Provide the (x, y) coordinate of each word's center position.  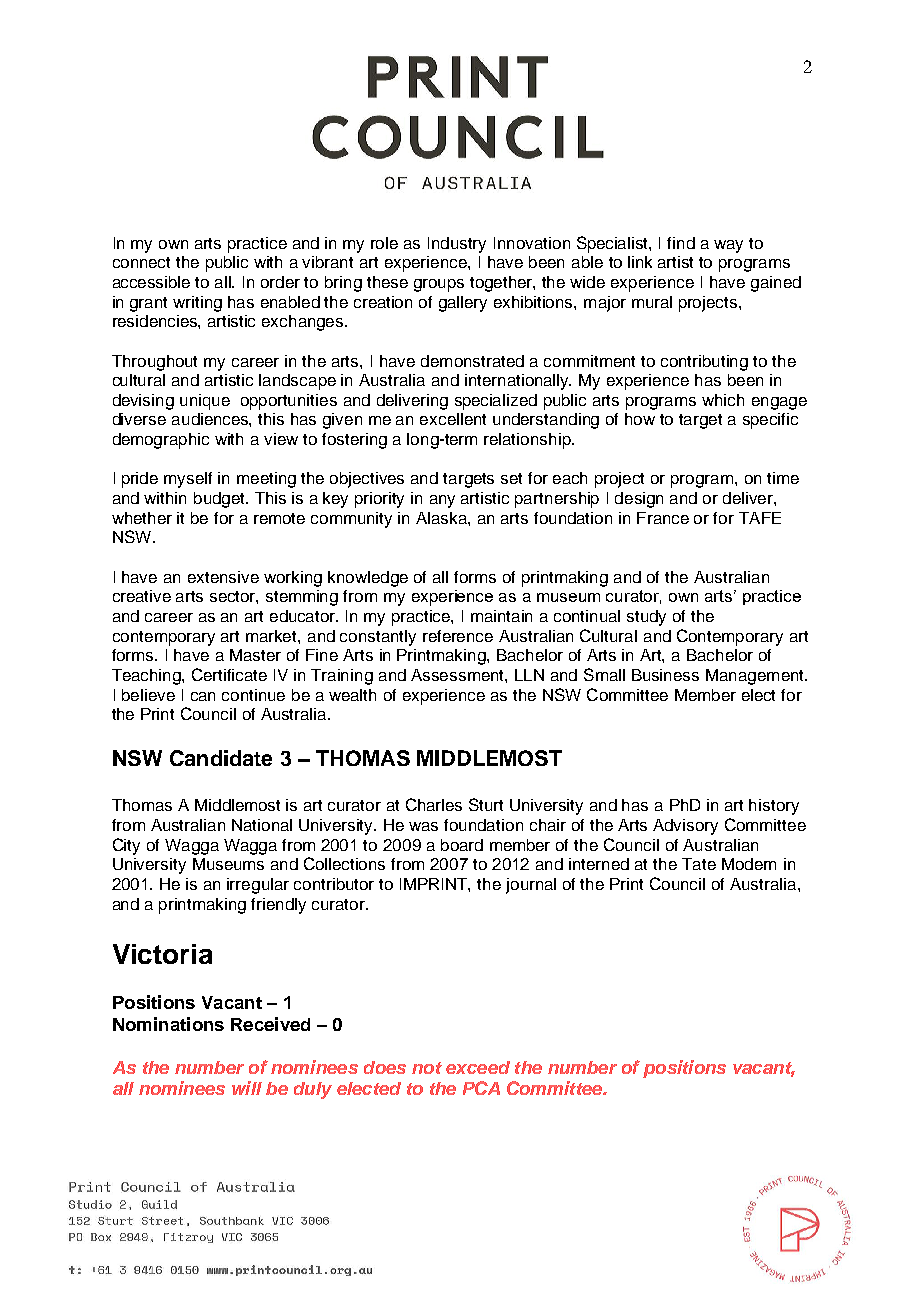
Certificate (229, 674)
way (728, 246)
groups (439, 285)
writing (197, 304)
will (247, 1088)
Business (665, 675)
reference (458, 636)
